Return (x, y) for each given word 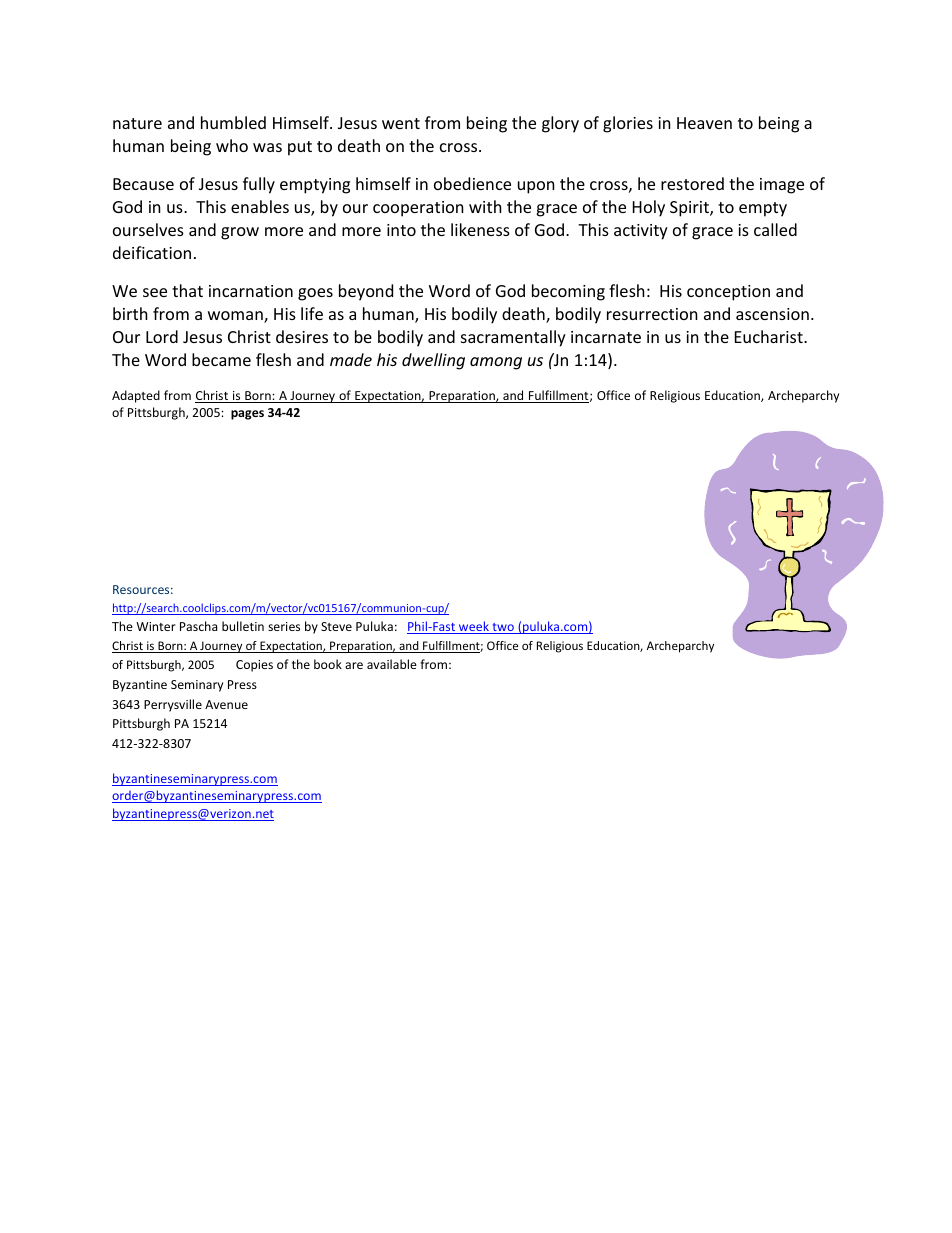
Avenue (226, 704)
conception (728, 293)
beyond (366, 292)
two (503, 628)
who (232, 145)
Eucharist (770, 336)
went (401, 123)
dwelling (433, 361)
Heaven (704, 123)
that (187, 290)
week (474, 627)
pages (247, 415)
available (392, 664)
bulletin (243, 626)
